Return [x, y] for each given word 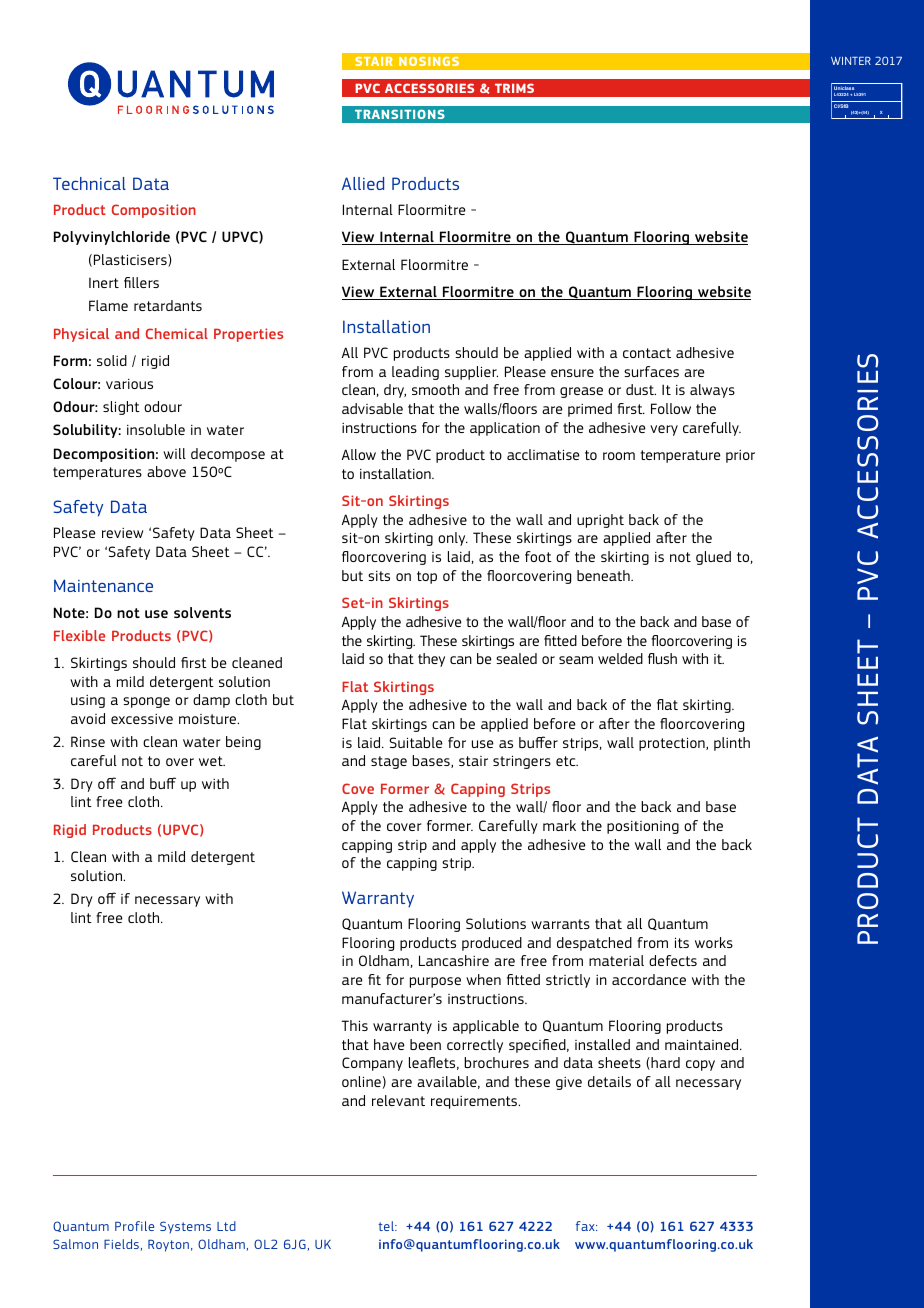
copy [700, 1065]
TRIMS [514, 88]
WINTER [851, 61]
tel [387, 1226]
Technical [89, 183]
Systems [185, 1227]
